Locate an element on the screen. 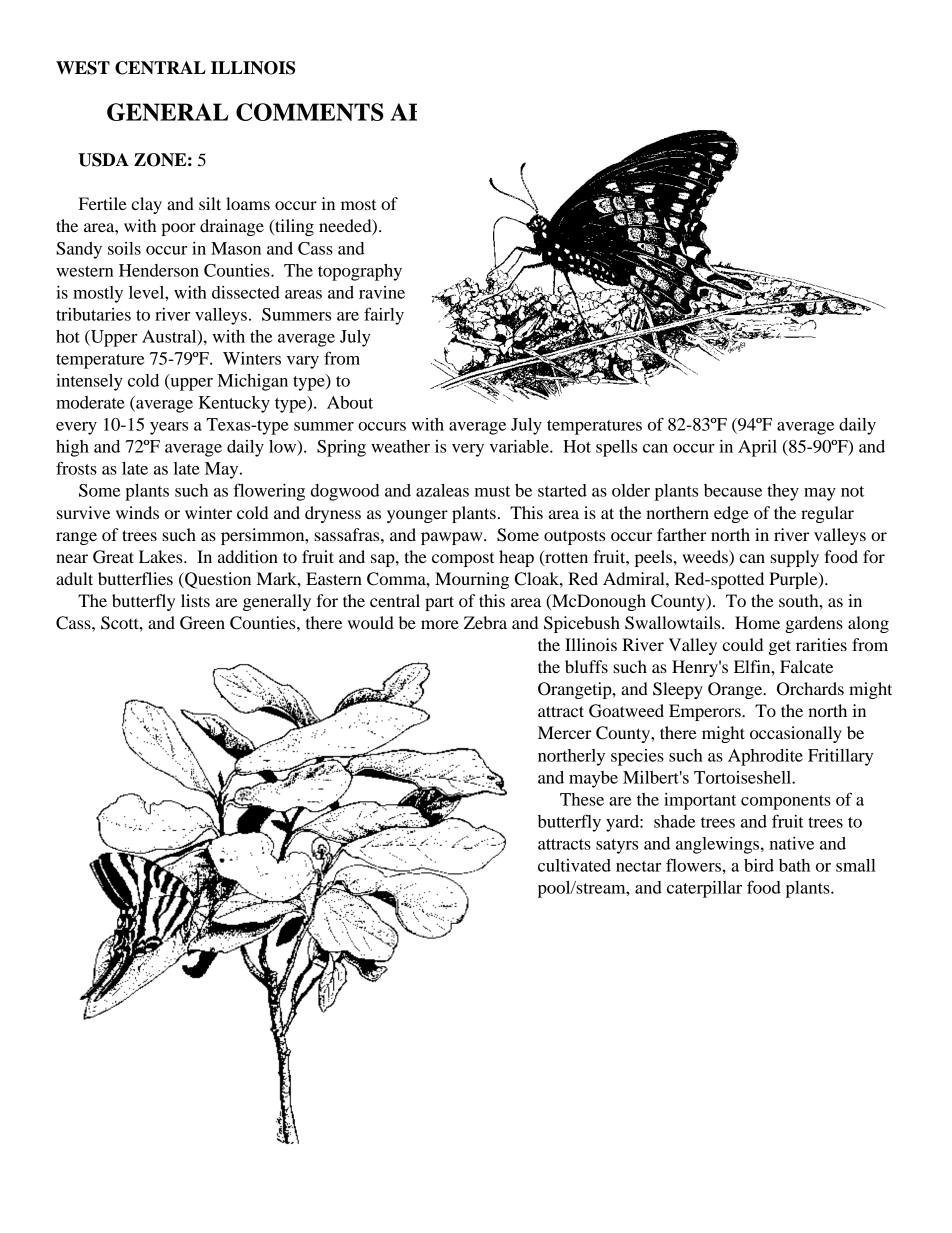 The image size is (952, 1233). must is located at coordinates (492, 491).
